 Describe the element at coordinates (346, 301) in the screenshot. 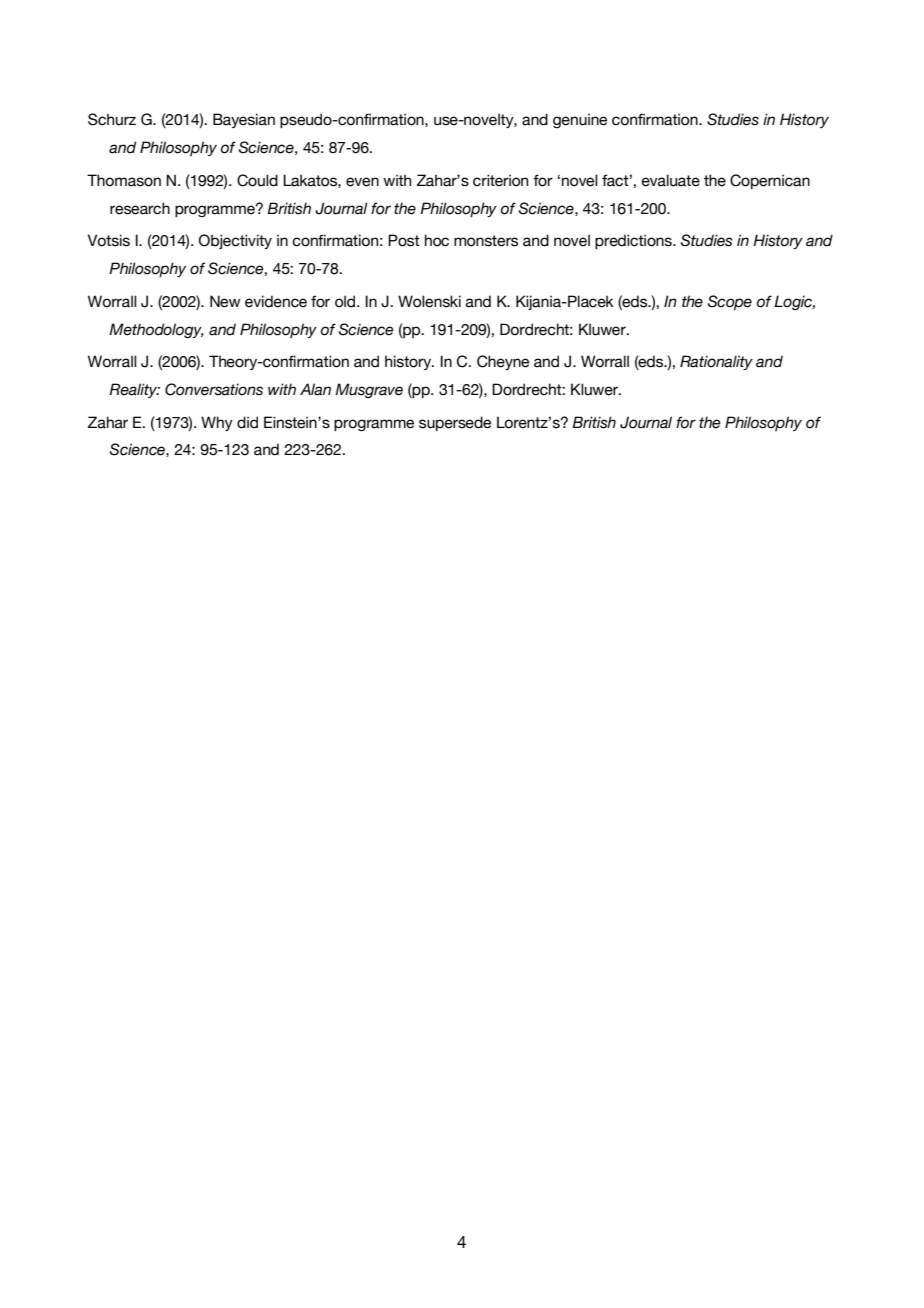

I see `old` at that location.
